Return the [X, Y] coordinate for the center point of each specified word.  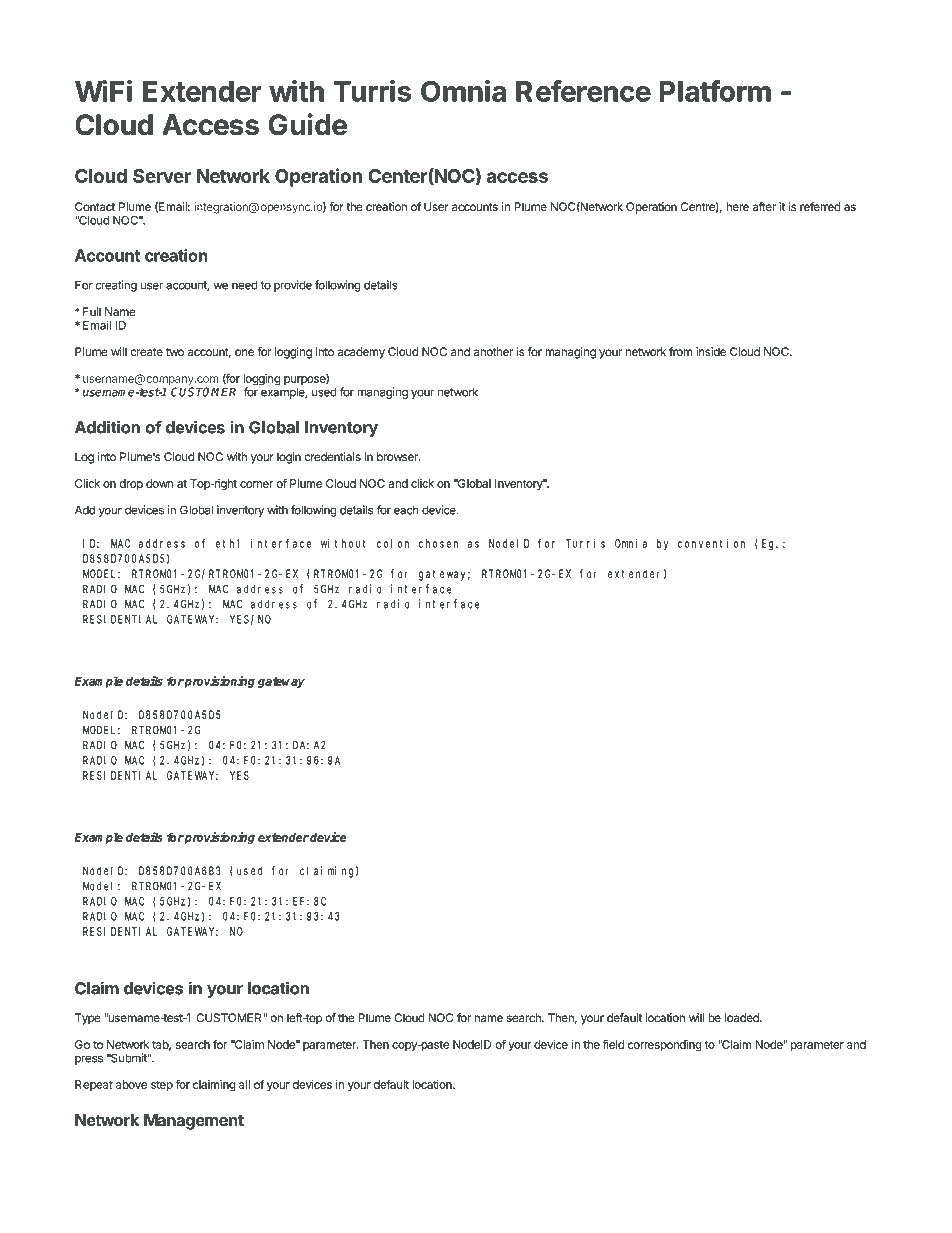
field [613, 1044]
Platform [715, 91]
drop [131, 485]
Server [162, 176]
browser [398, 457]
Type [88, 1019]
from [680, 352]
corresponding [665, 1046]
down [160, 483]
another [493, 352]
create [146, 352]
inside [711, 352]
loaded [743, 1018]
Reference [583, 91]
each [406, 510]
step [162, 1086]
